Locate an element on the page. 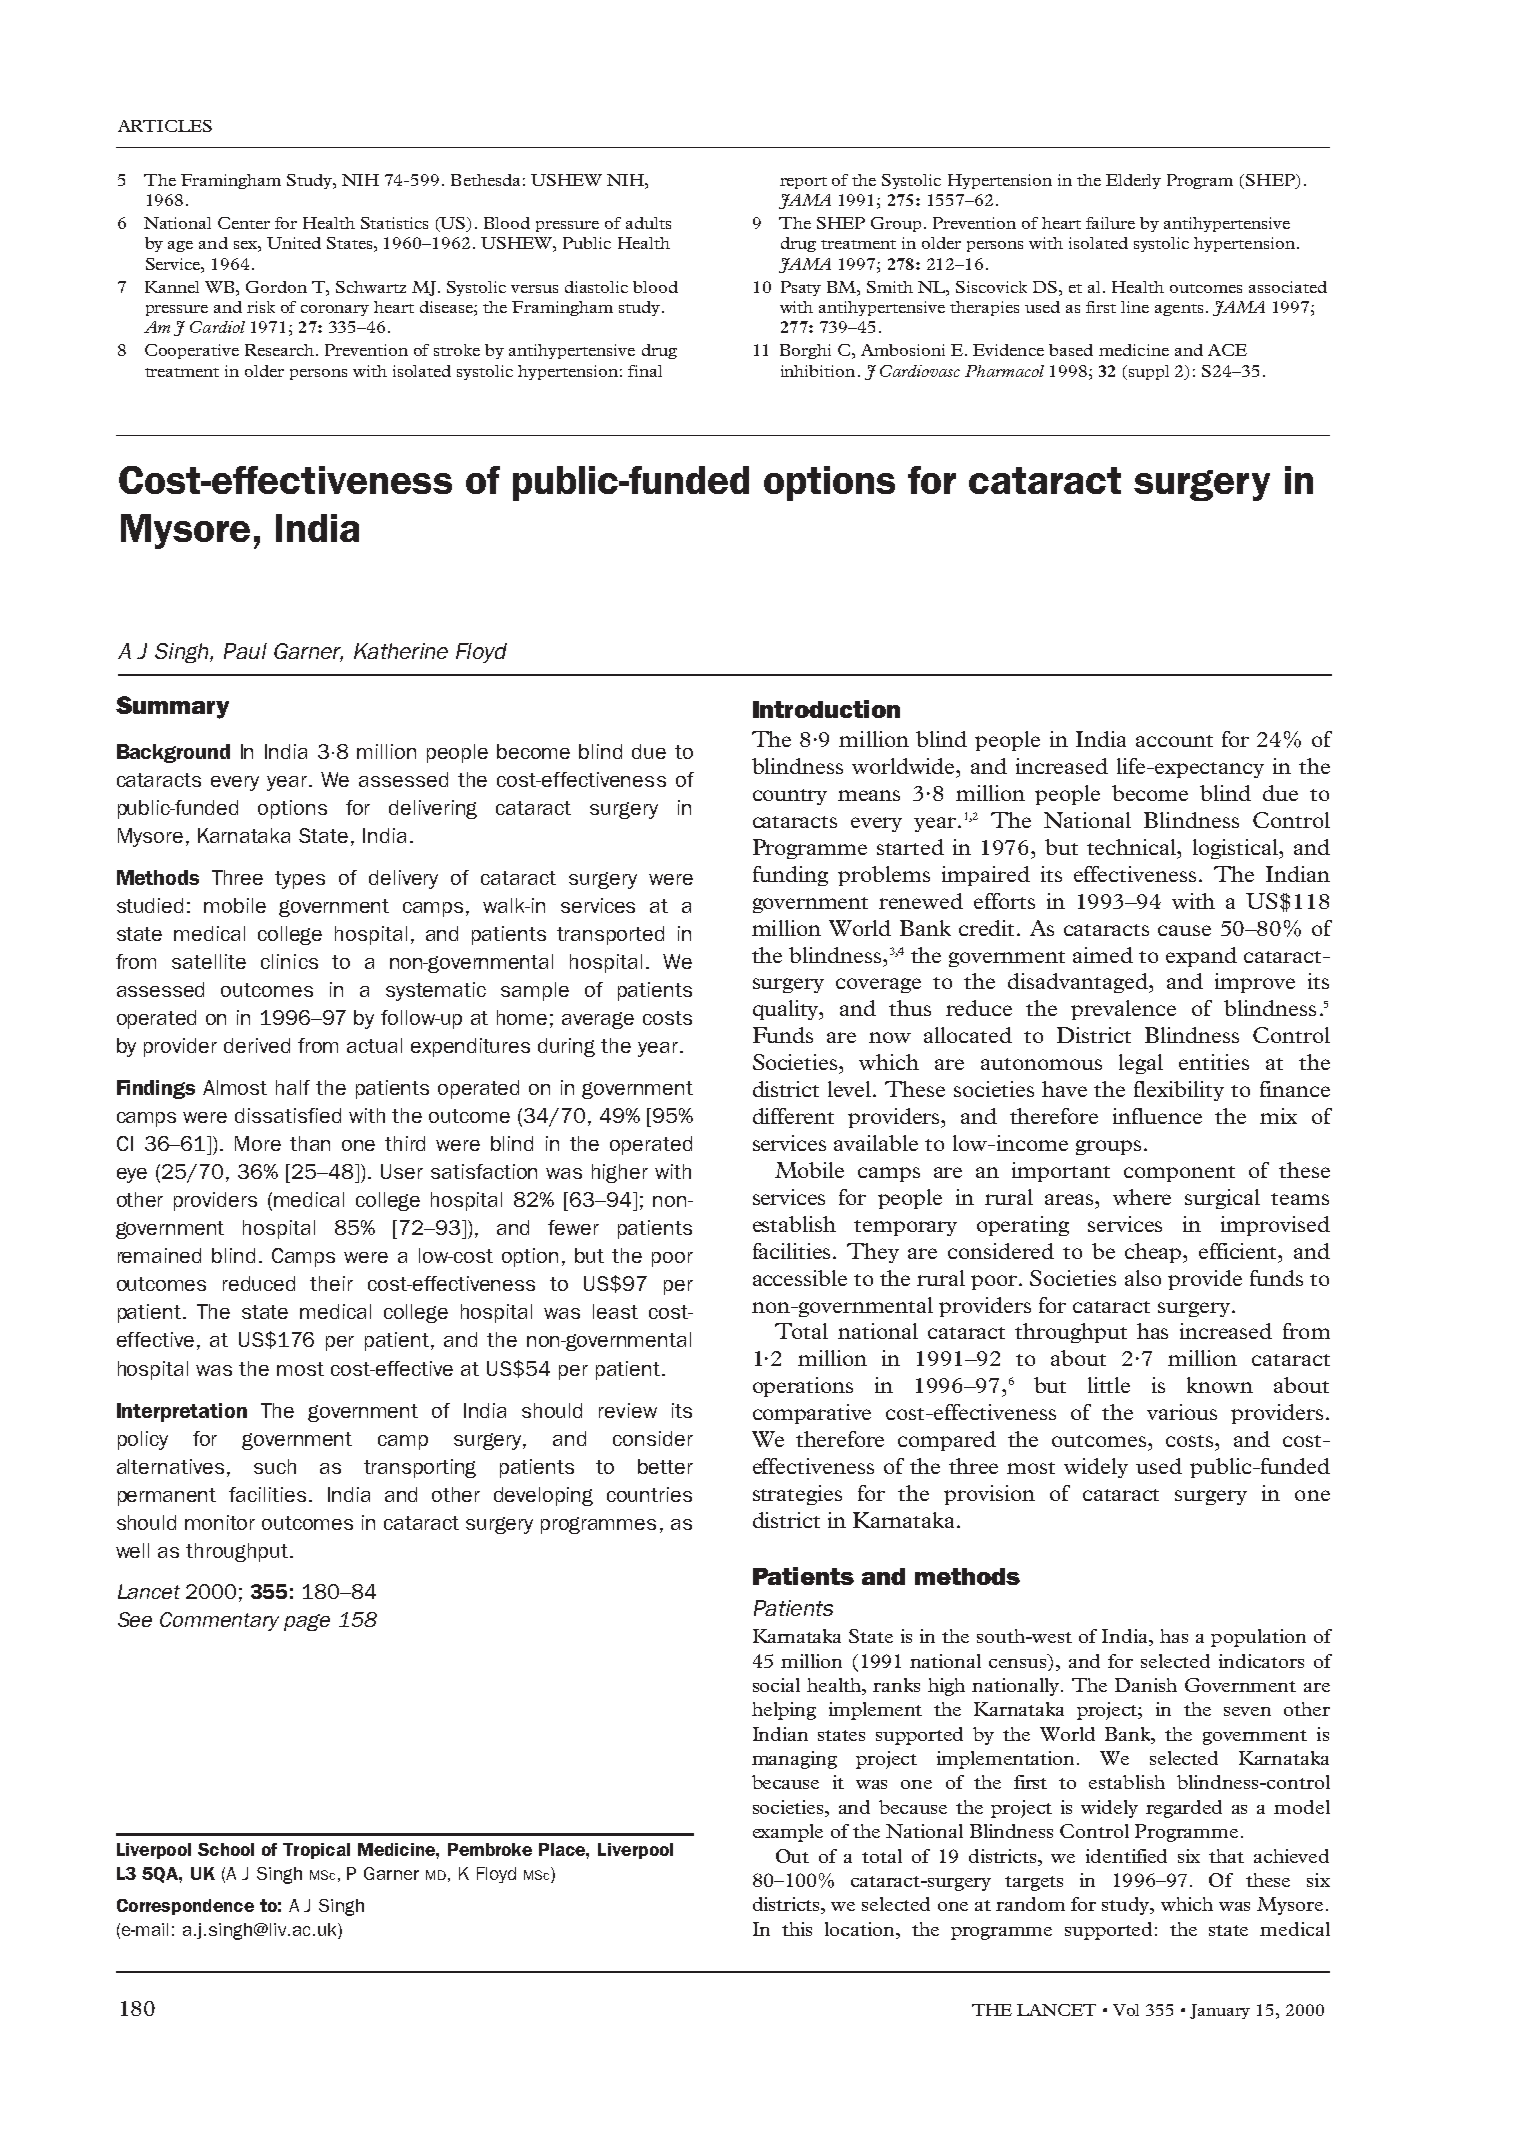  countries is located at coordinates (649, 1494).
